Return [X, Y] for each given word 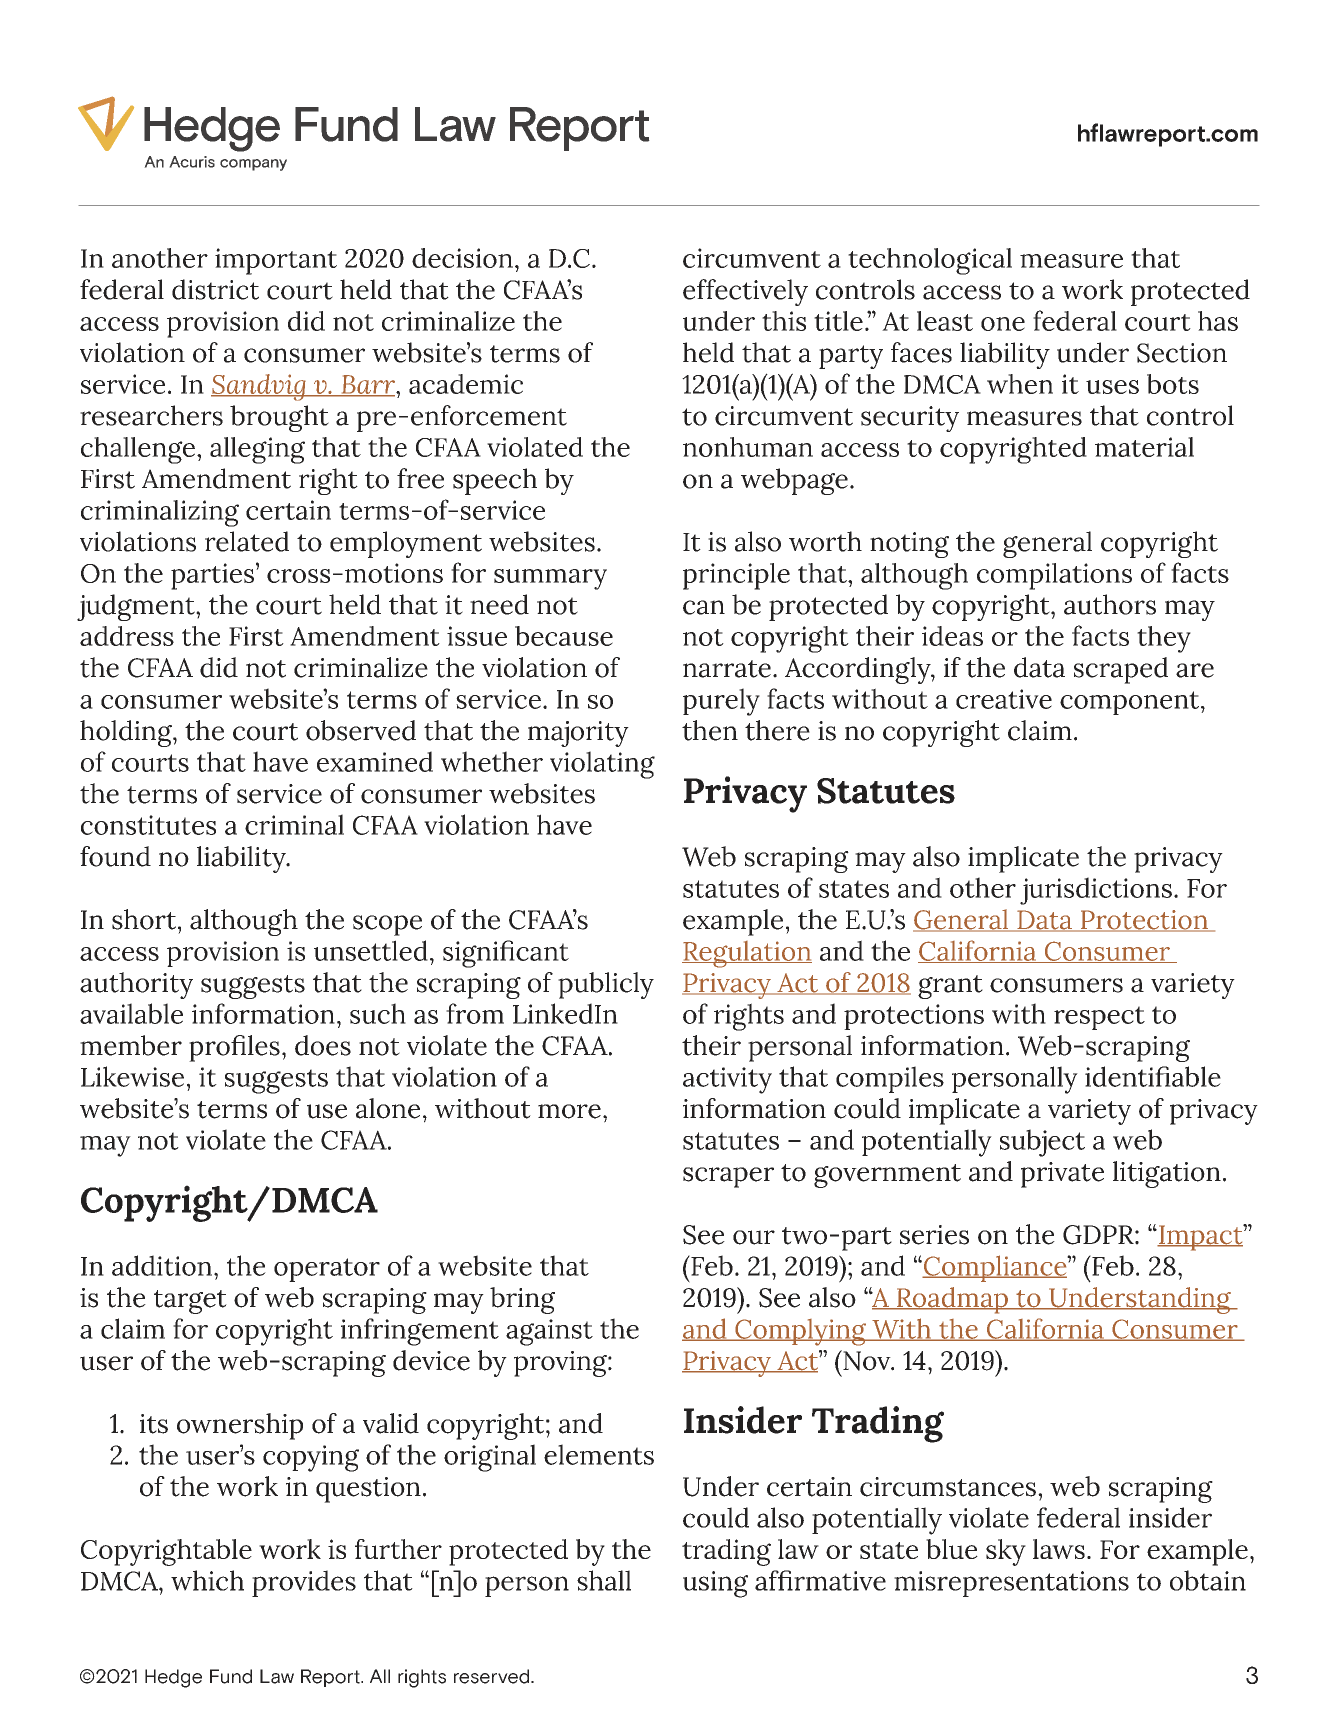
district [215, 289]
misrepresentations [1011, 1584]
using [715, 1584]
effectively [745, 292]
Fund [231, 1676]
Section [1182, 353]
